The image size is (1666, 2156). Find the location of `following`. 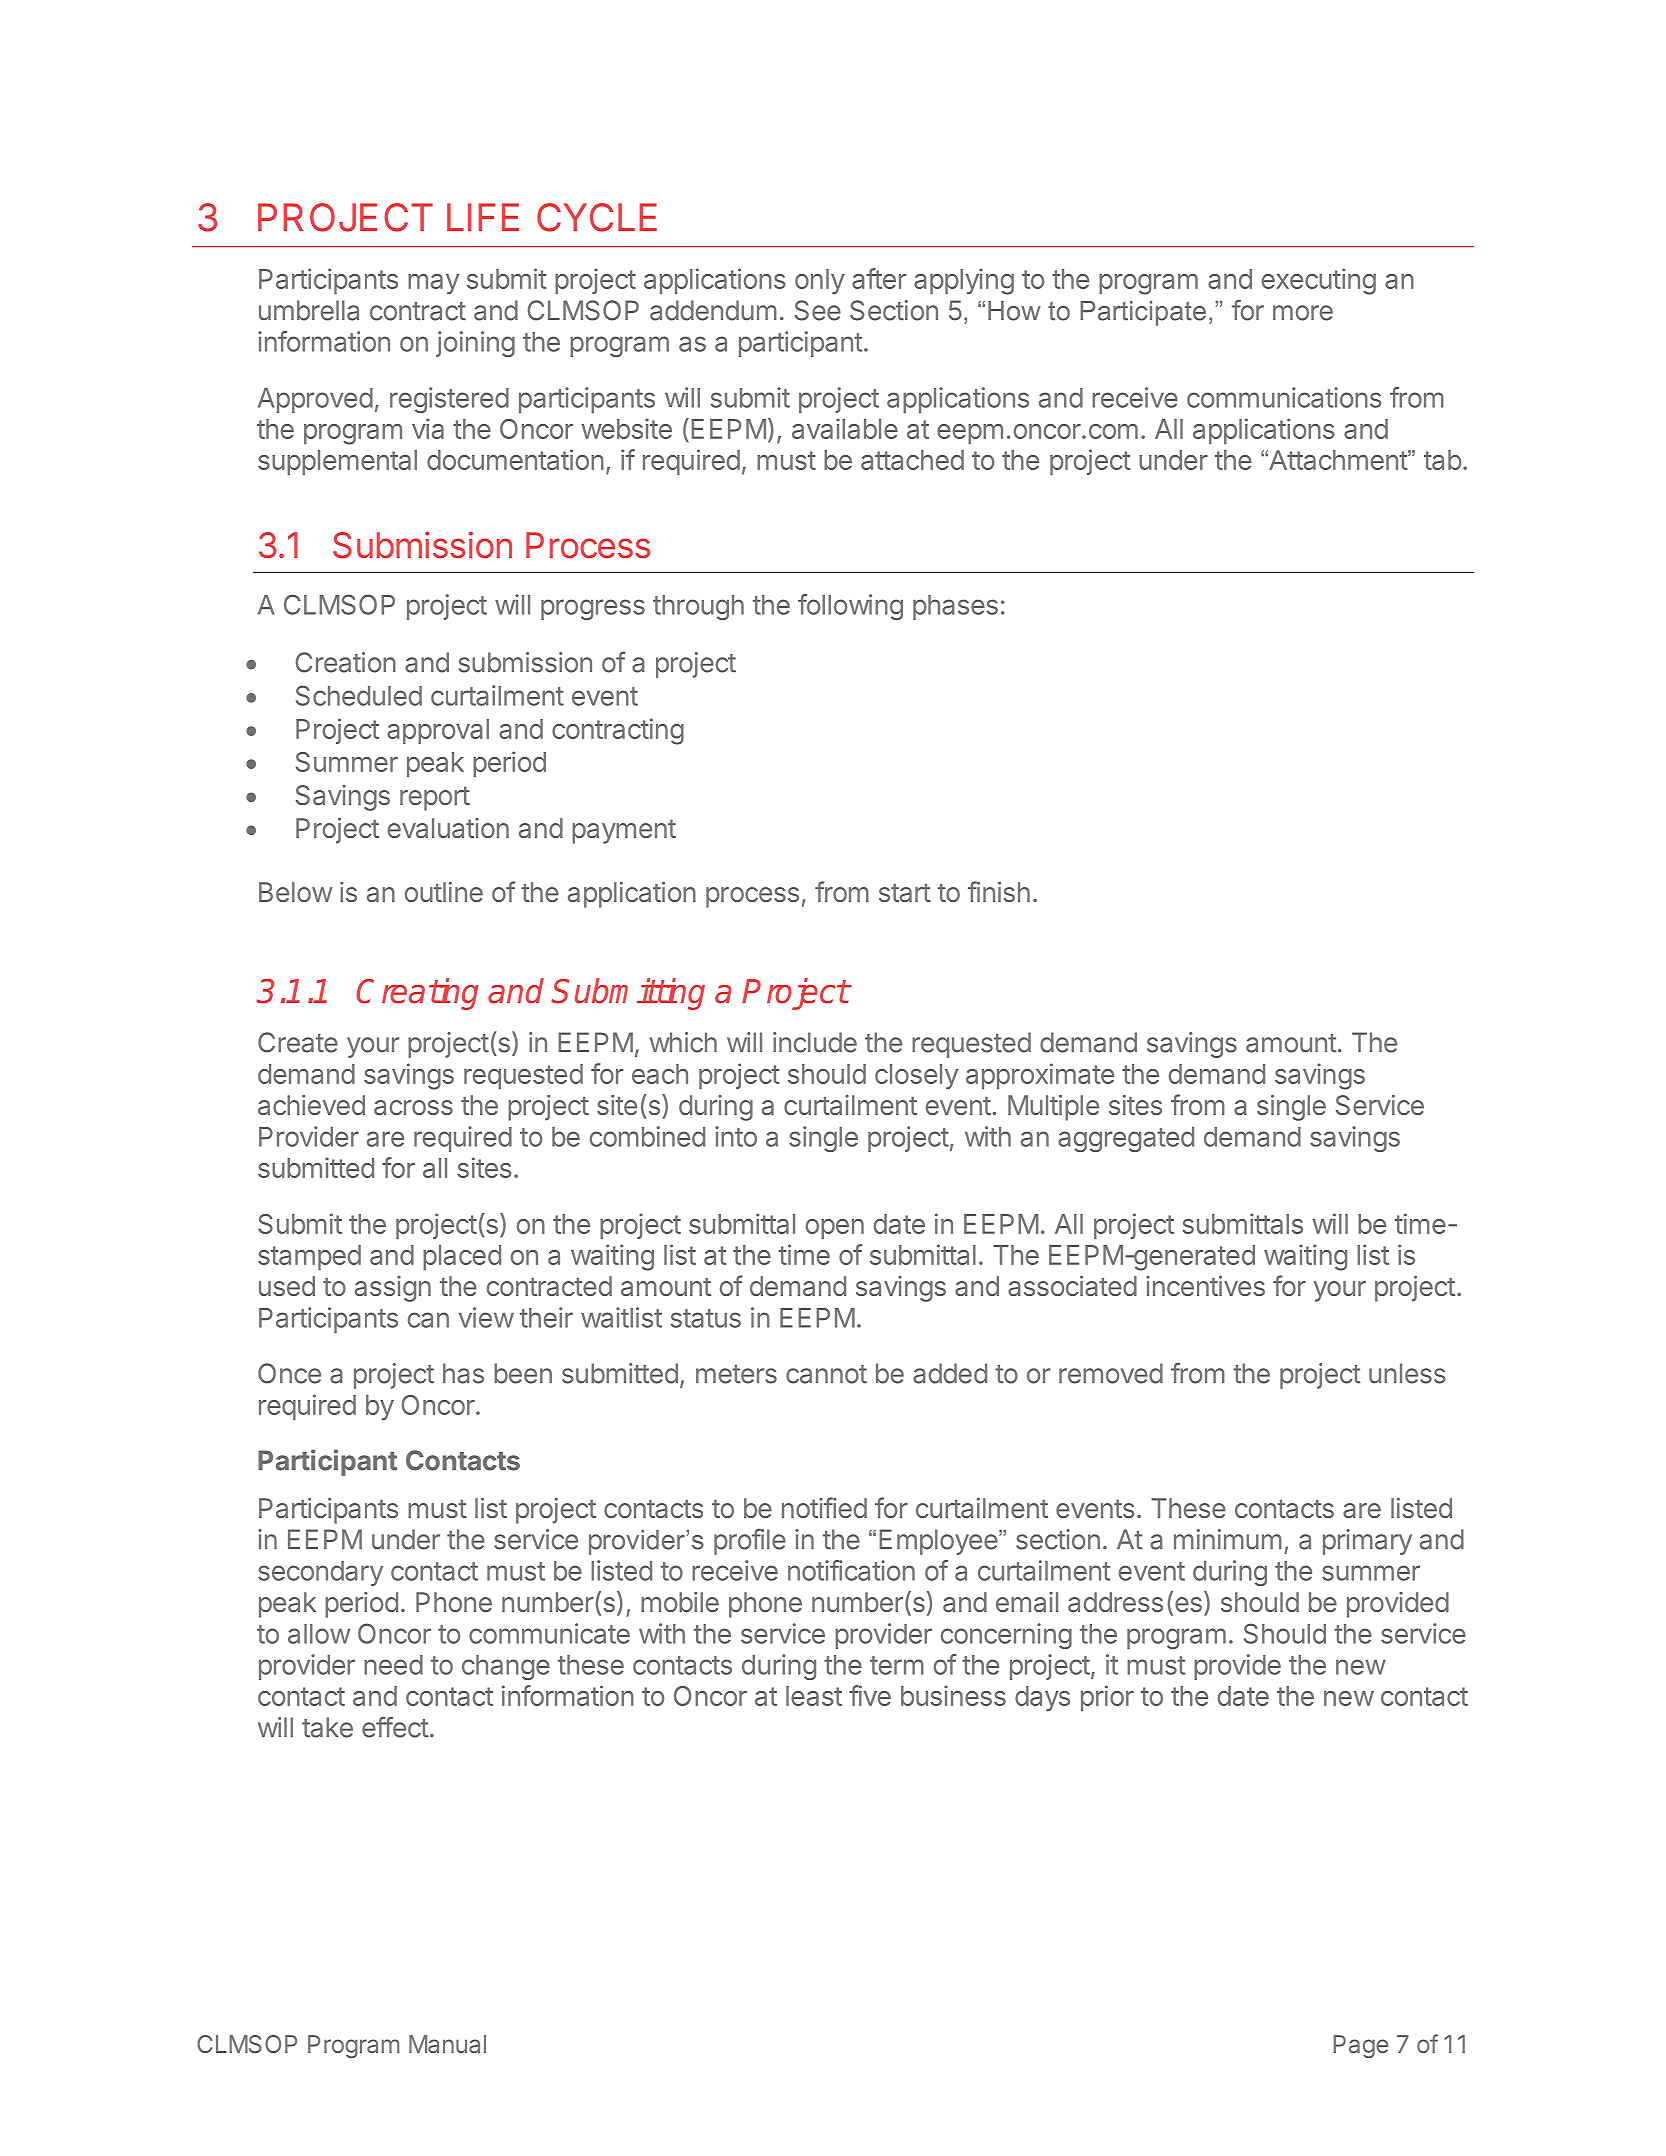

following is located at coordinates (850, 607).
